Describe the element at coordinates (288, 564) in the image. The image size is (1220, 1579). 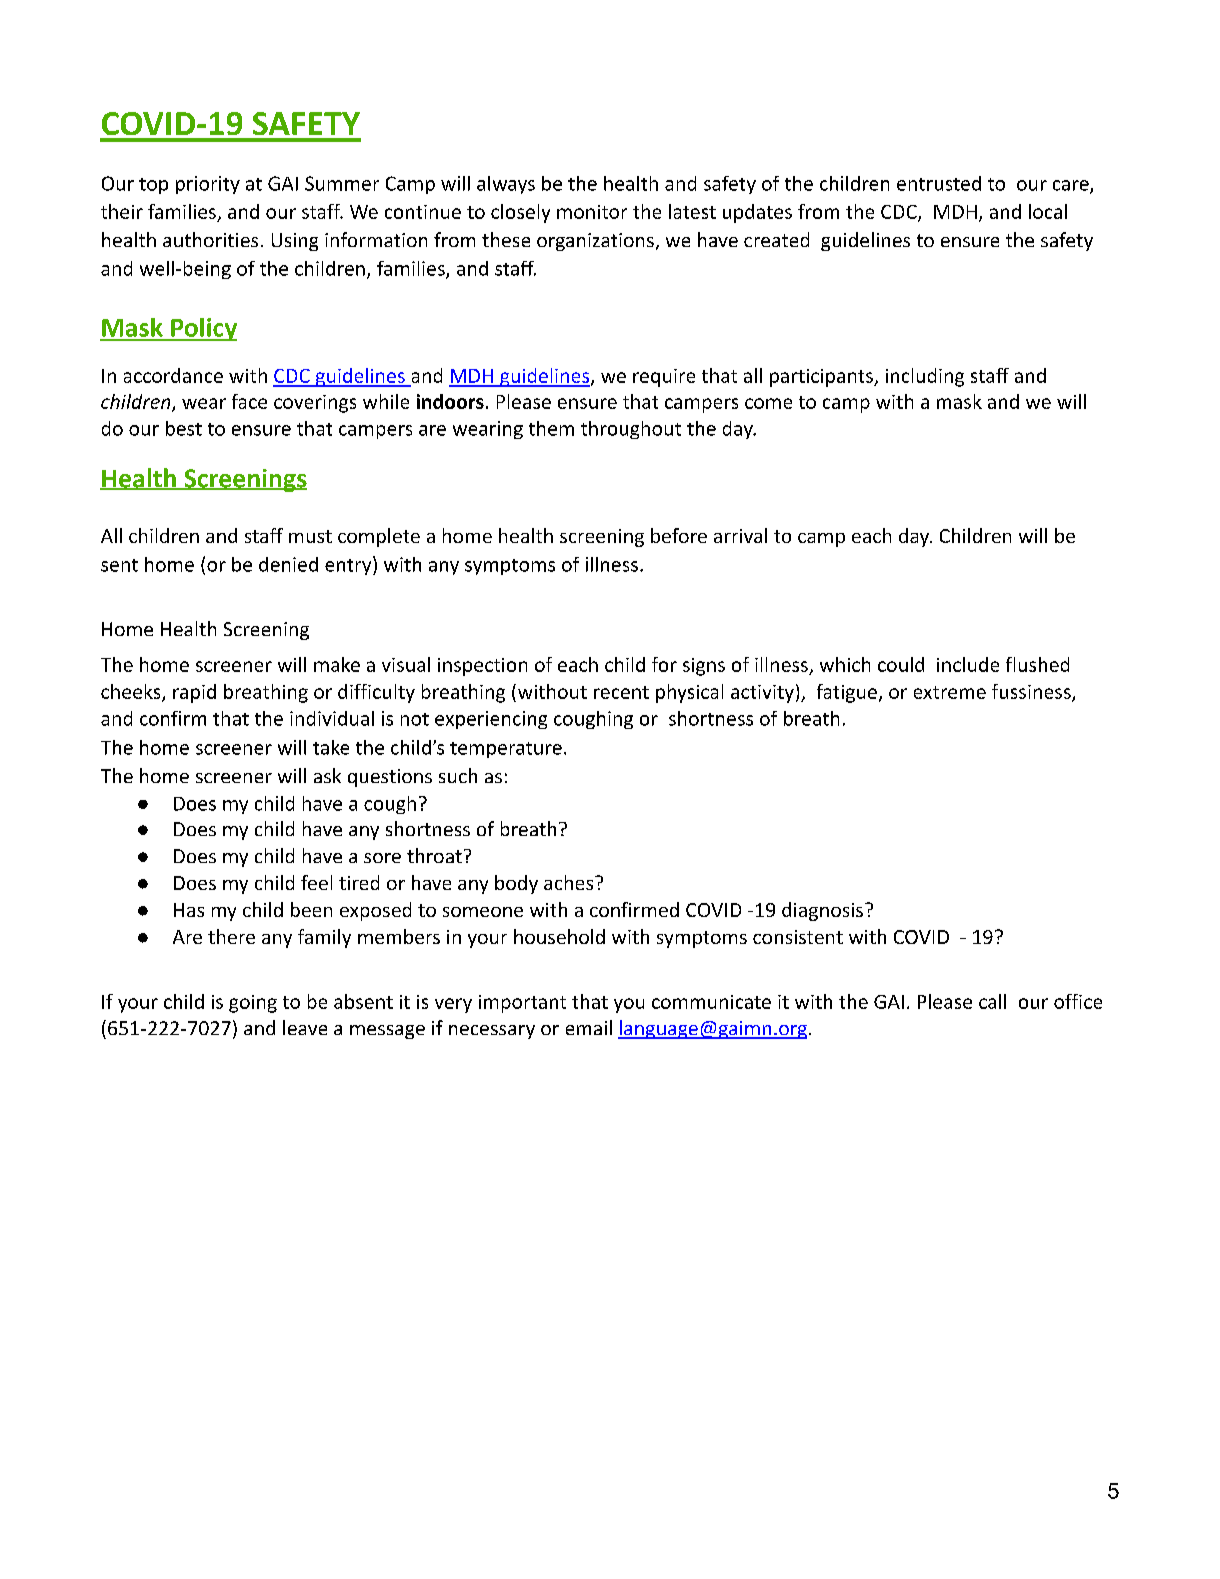
I see `denied` at that location.
